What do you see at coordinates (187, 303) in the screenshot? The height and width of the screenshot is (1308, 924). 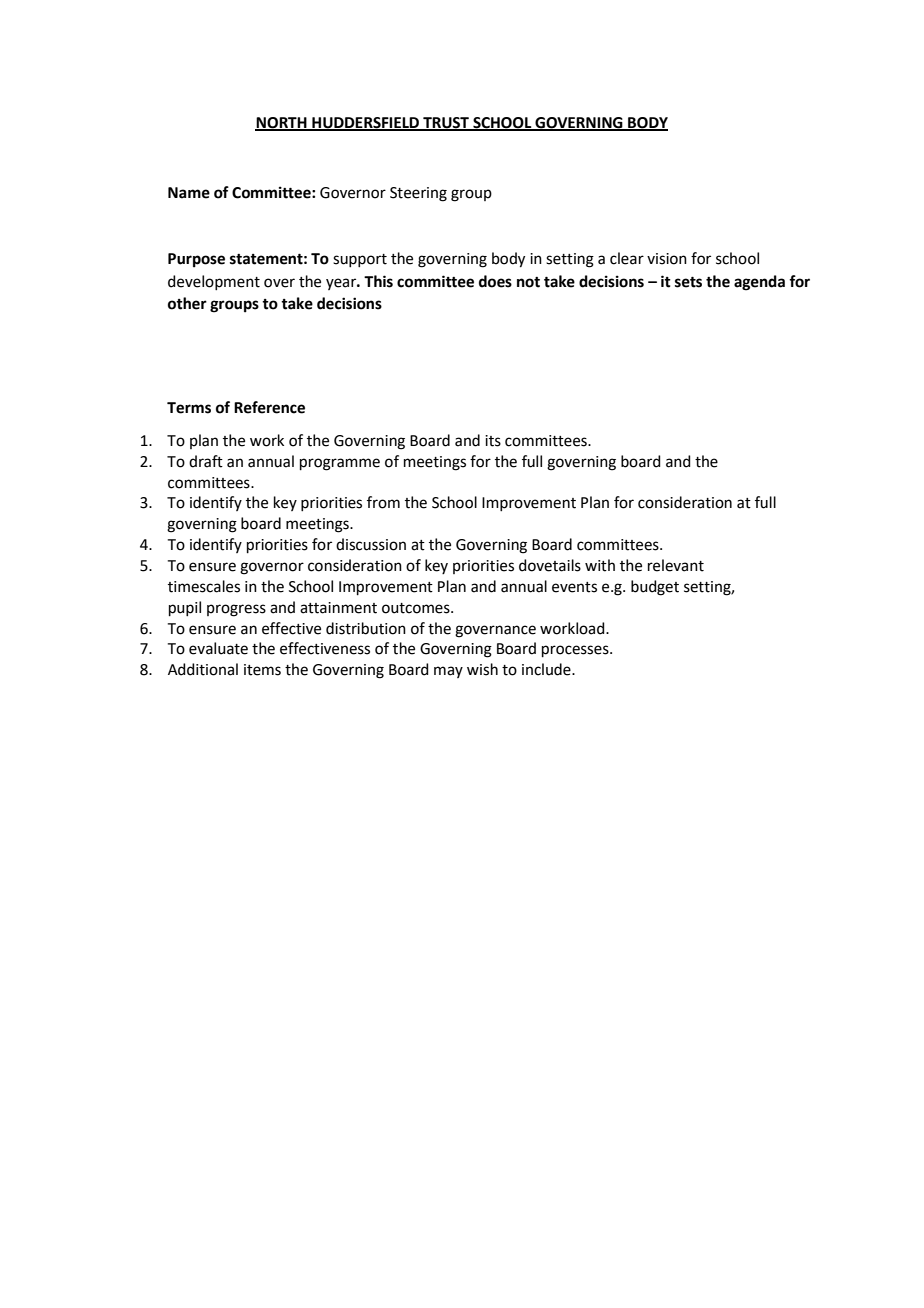 I see `other` at bounding box center [187, 303].
